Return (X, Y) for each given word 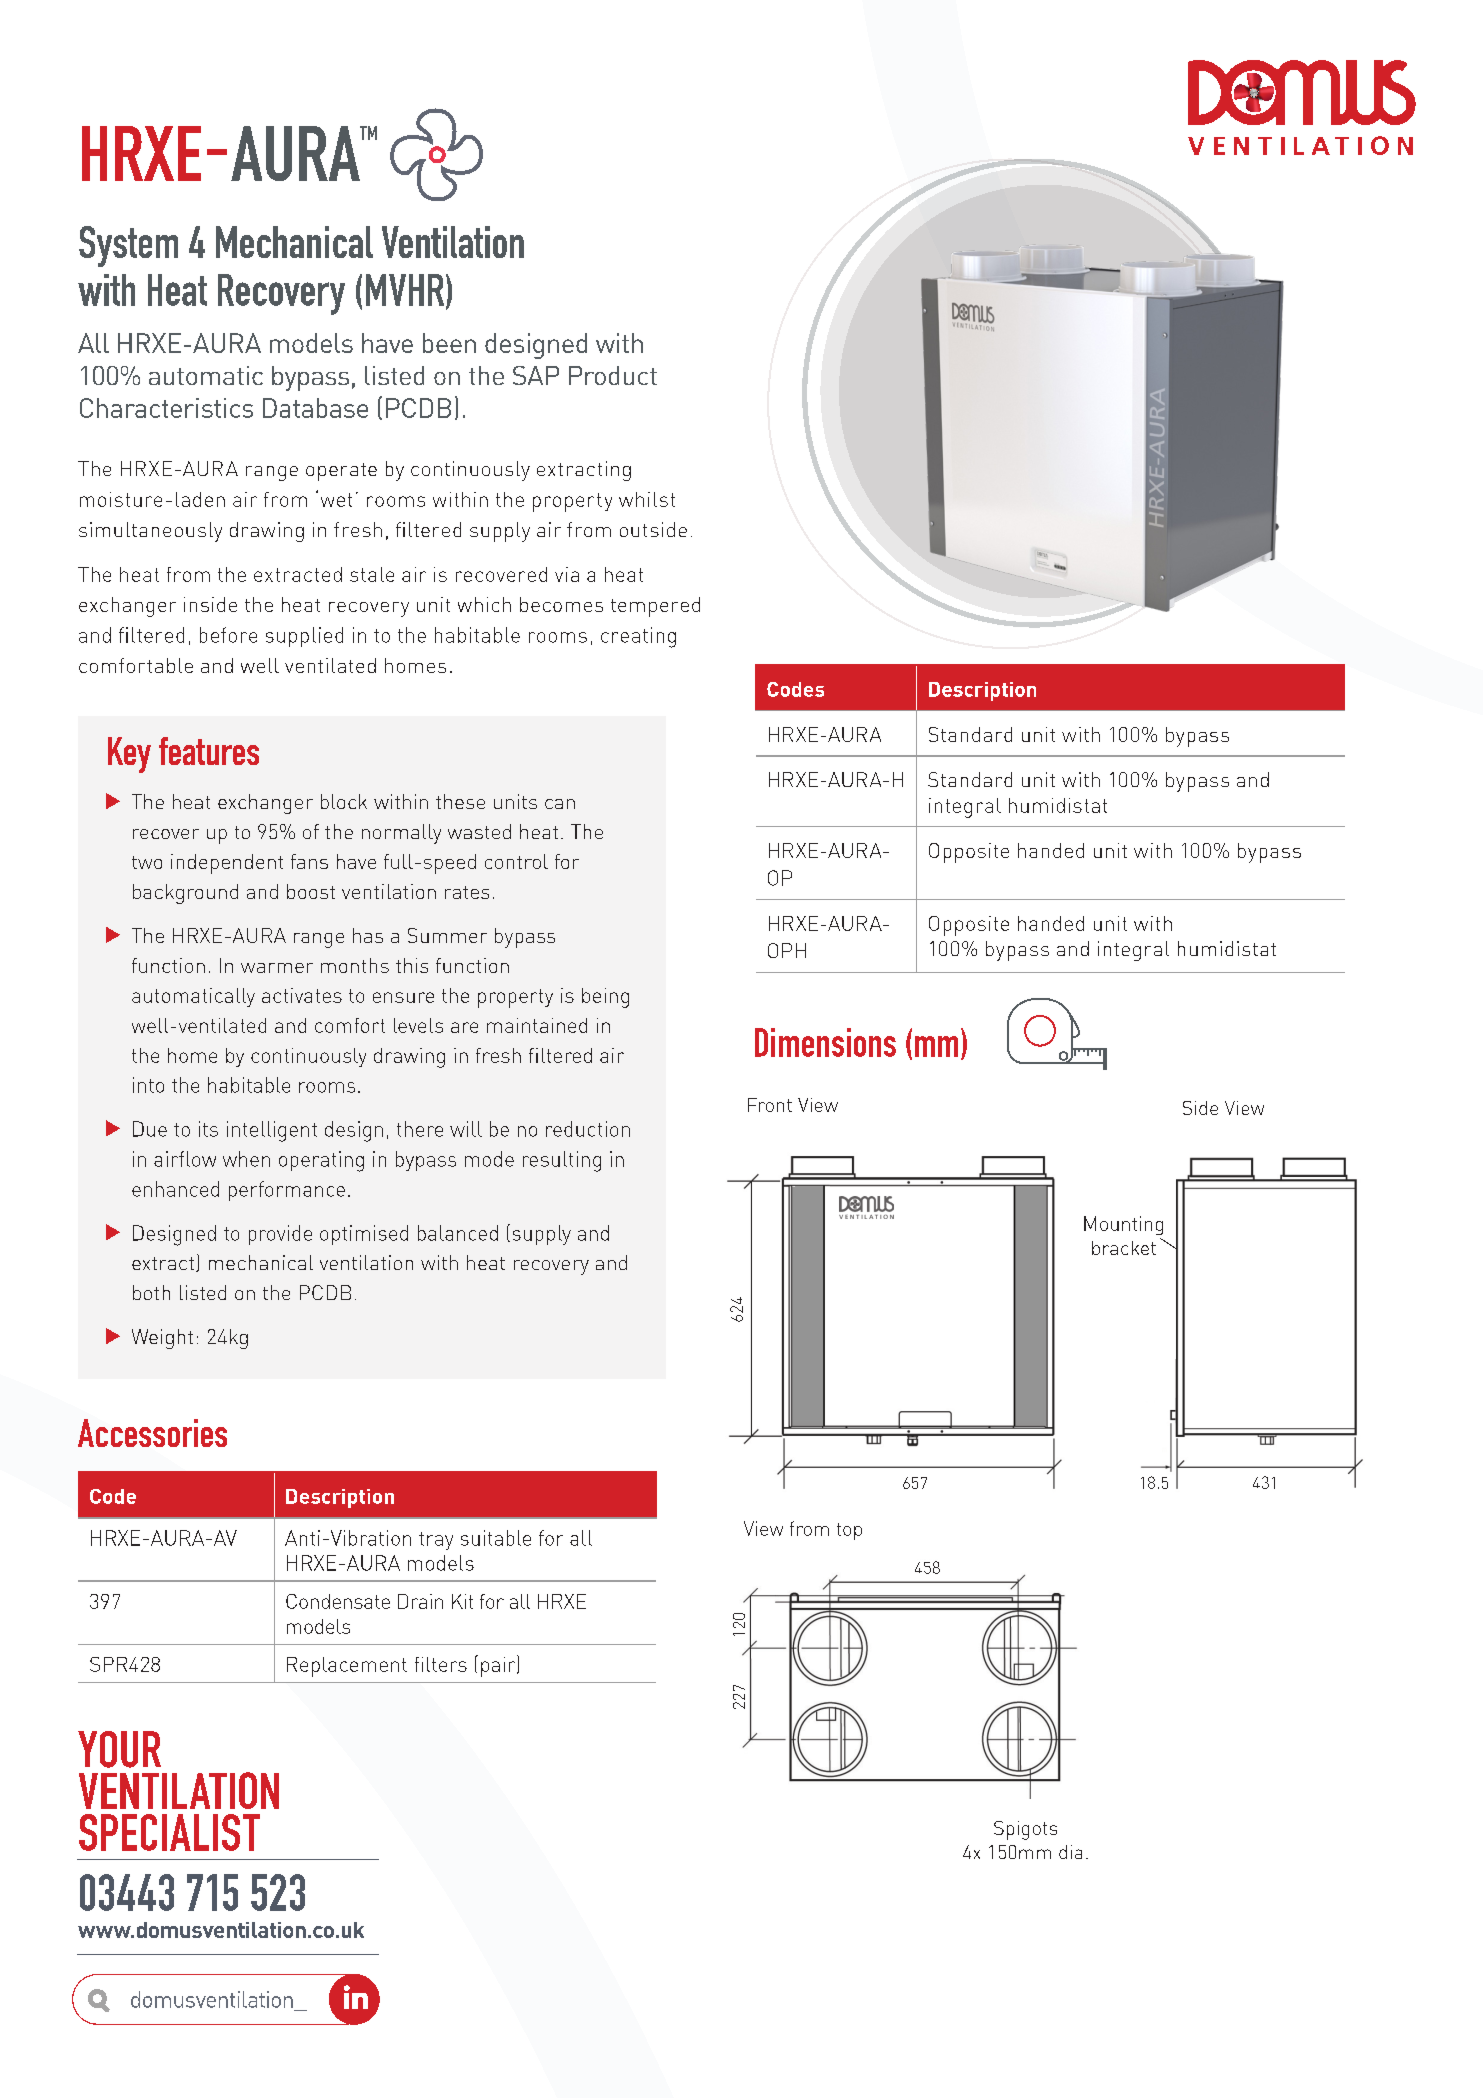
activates (302, 995)
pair (499, 1666)
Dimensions (825, 1042)
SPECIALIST (169, 1832)
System (128, 246)
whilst (647, 499)
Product (613, 375)
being (605, 998)
